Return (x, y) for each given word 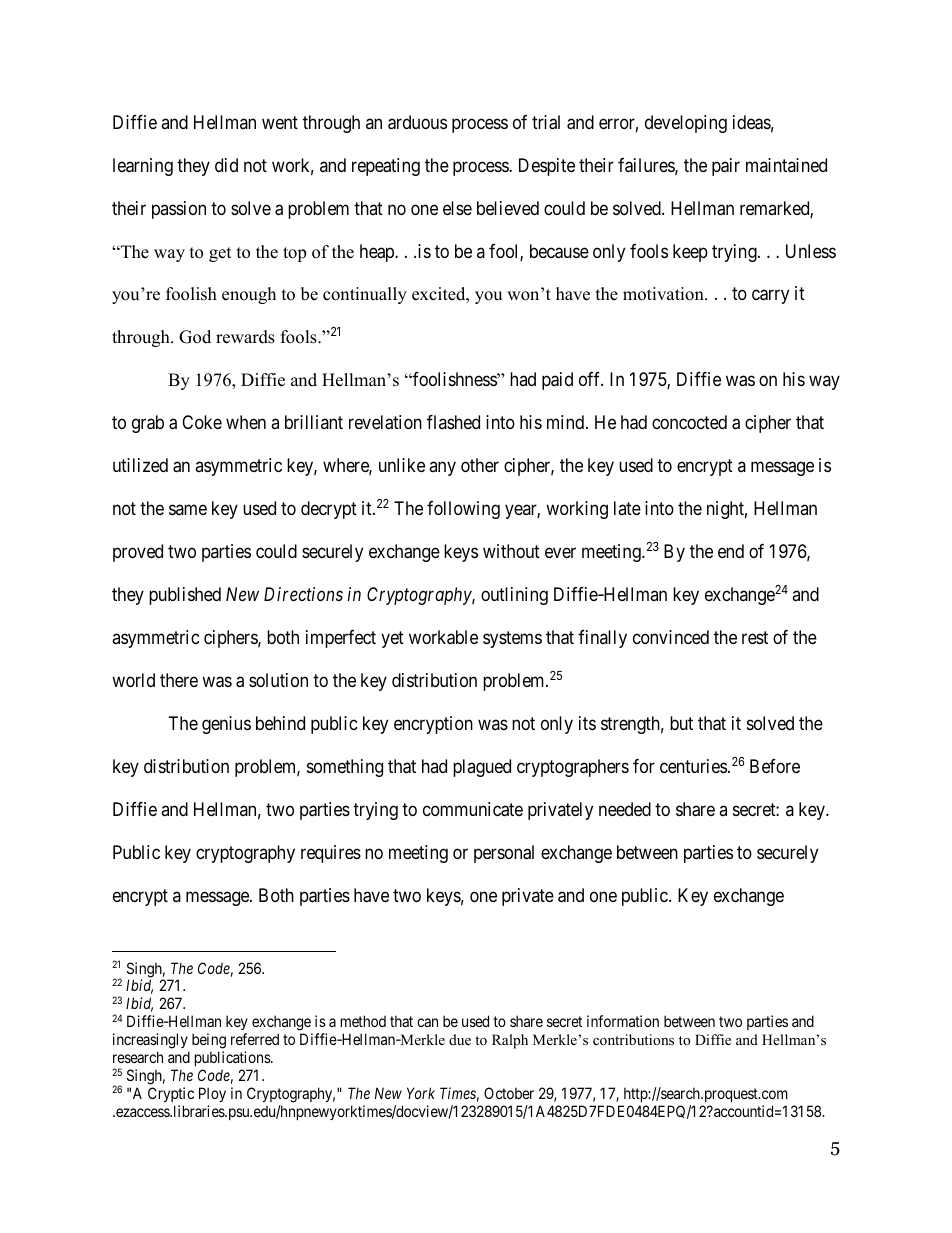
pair (726, 167)
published (185, 596)
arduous (417, 122)
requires (331, 854)
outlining (514, 596)
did (226, 165)
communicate (473, 809)
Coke (202, 422)
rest (755, 638)
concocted (689, 422)
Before (775, 766)
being (209, 1042)
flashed (453, 422)
